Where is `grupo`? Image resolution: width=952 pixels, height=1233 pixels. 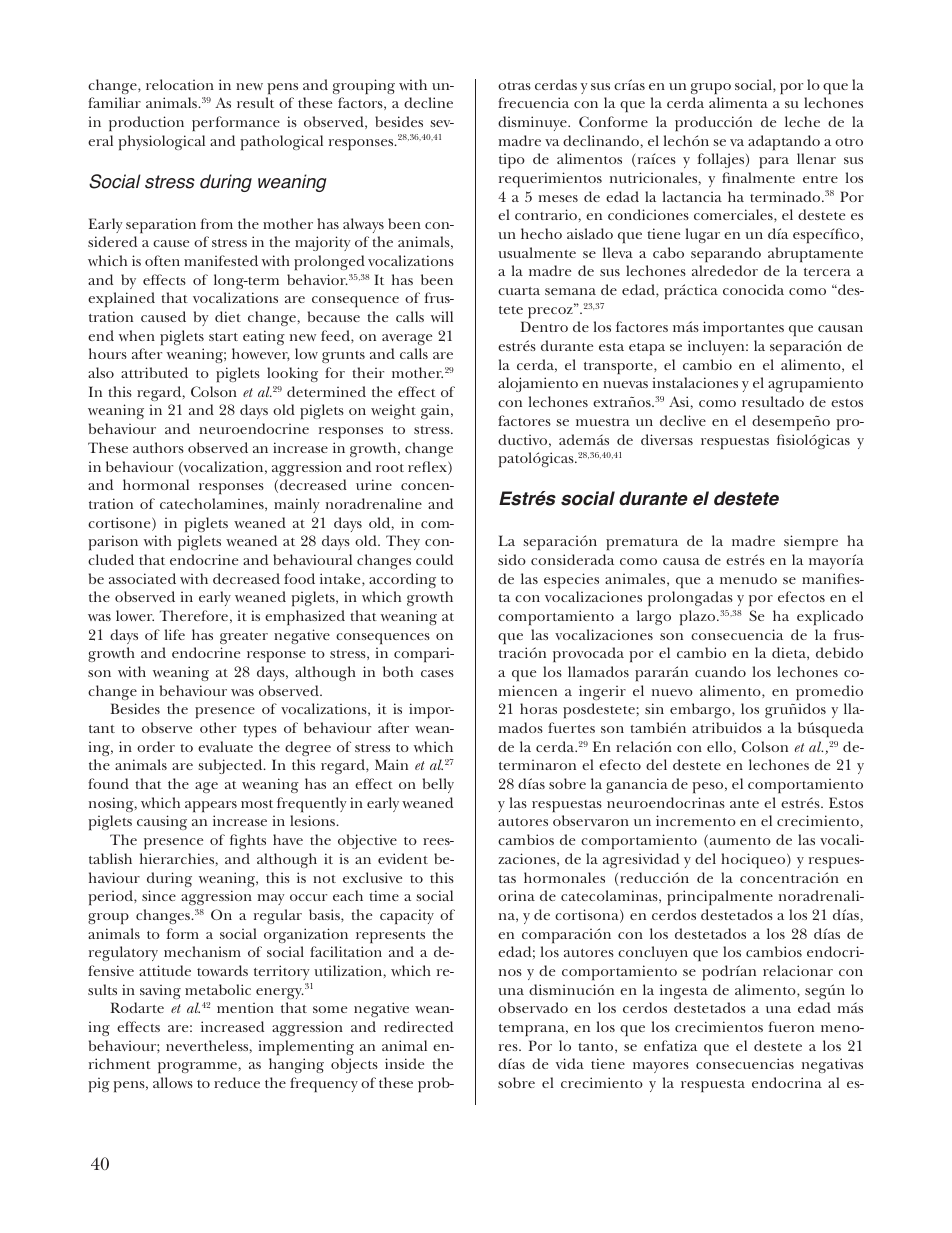
grupo is located at coordinates (711, 88).
